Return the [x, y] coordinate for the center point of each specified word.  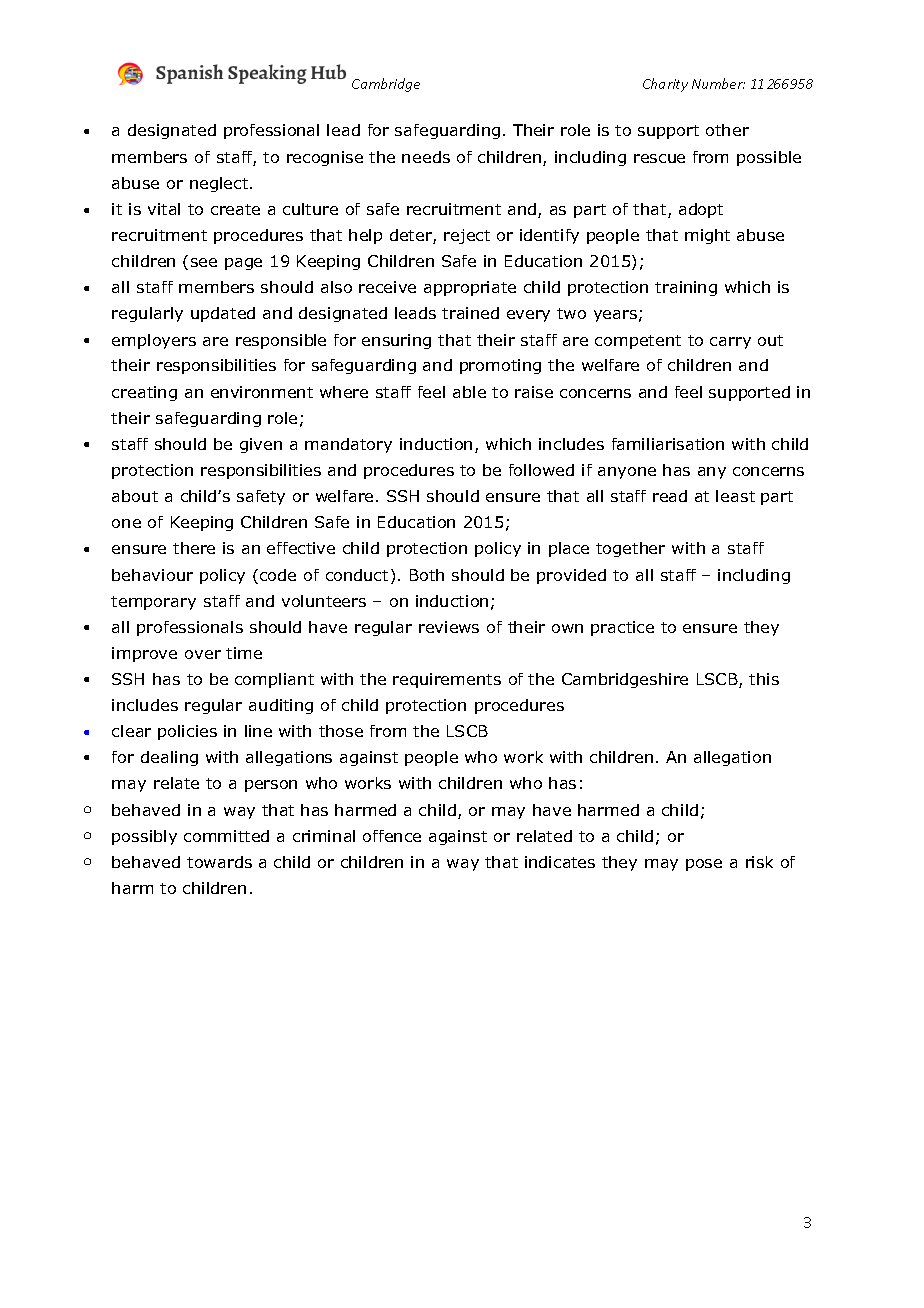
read [670, 496]
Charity [665, 85]
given [261, 445]
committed [226, 836]
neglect [220, 184]
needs [426, 157]
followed [541, 470]
